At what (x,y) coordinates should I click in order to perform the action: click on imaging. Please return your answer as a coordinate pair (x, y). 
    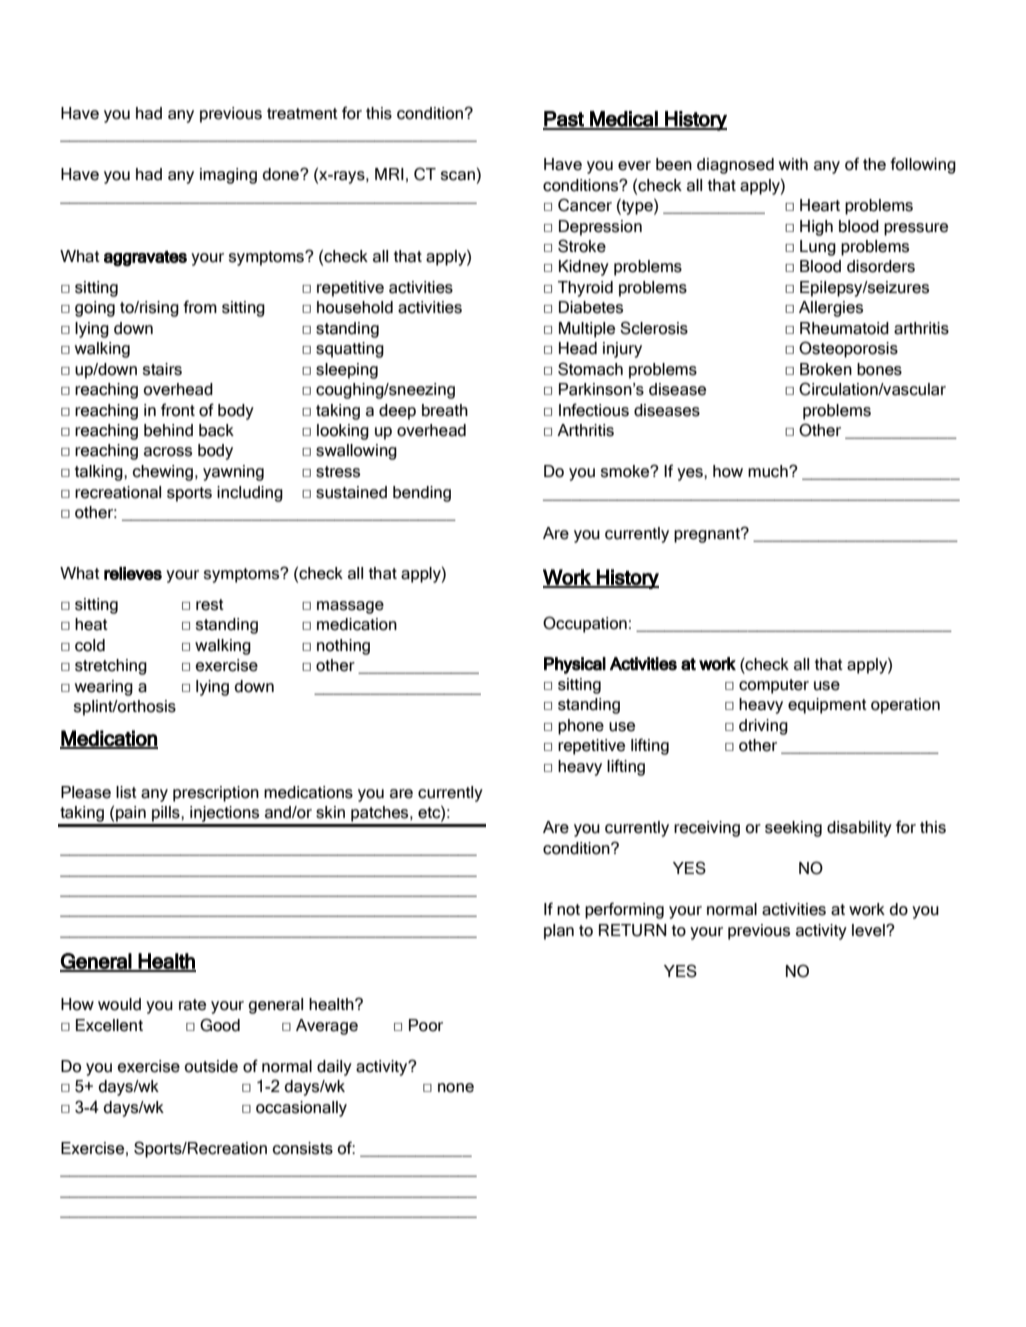
    Looking at the image, I should click on (228, 176).
